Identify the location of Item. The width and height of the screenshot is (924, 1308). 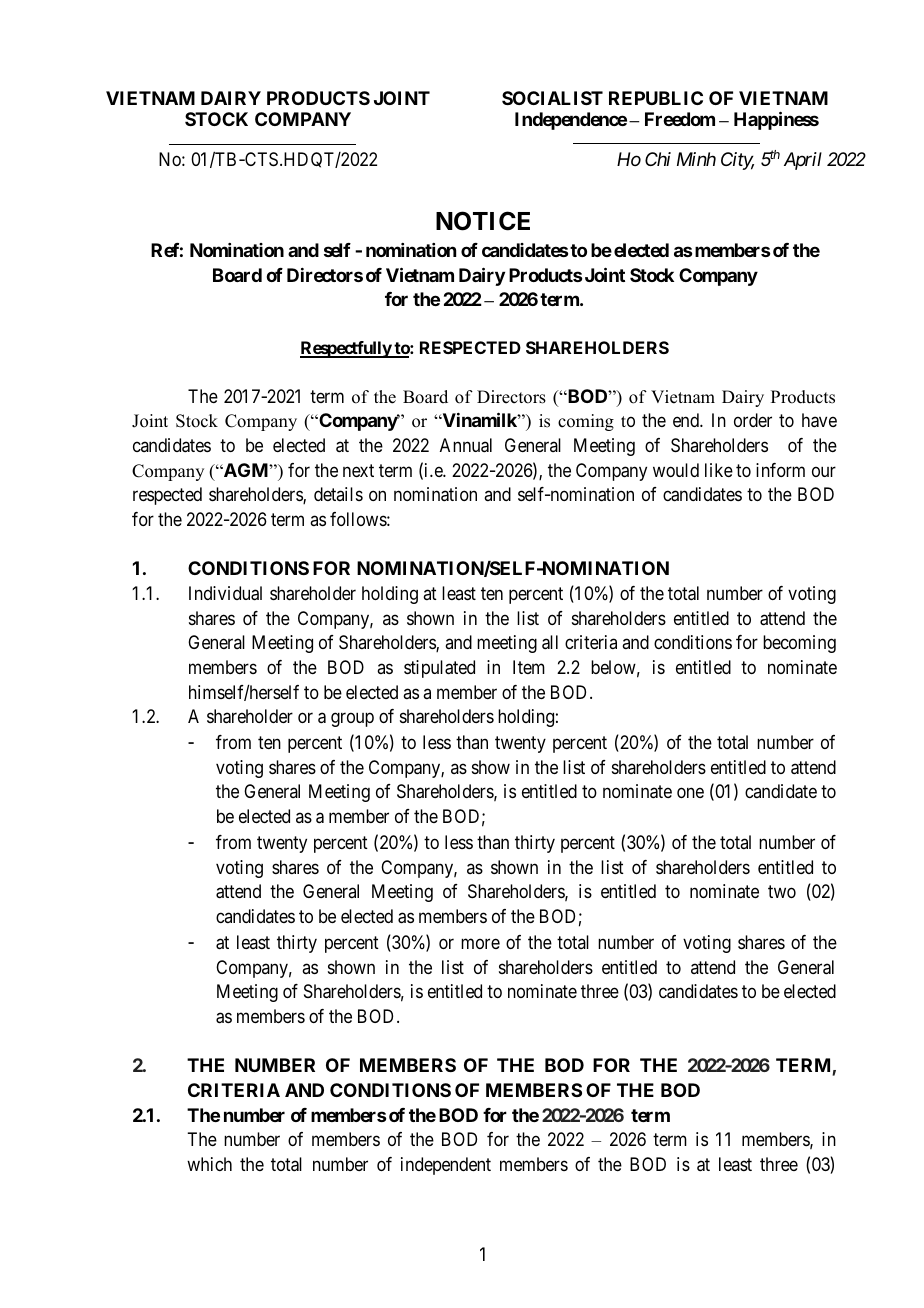
(529, 667).
